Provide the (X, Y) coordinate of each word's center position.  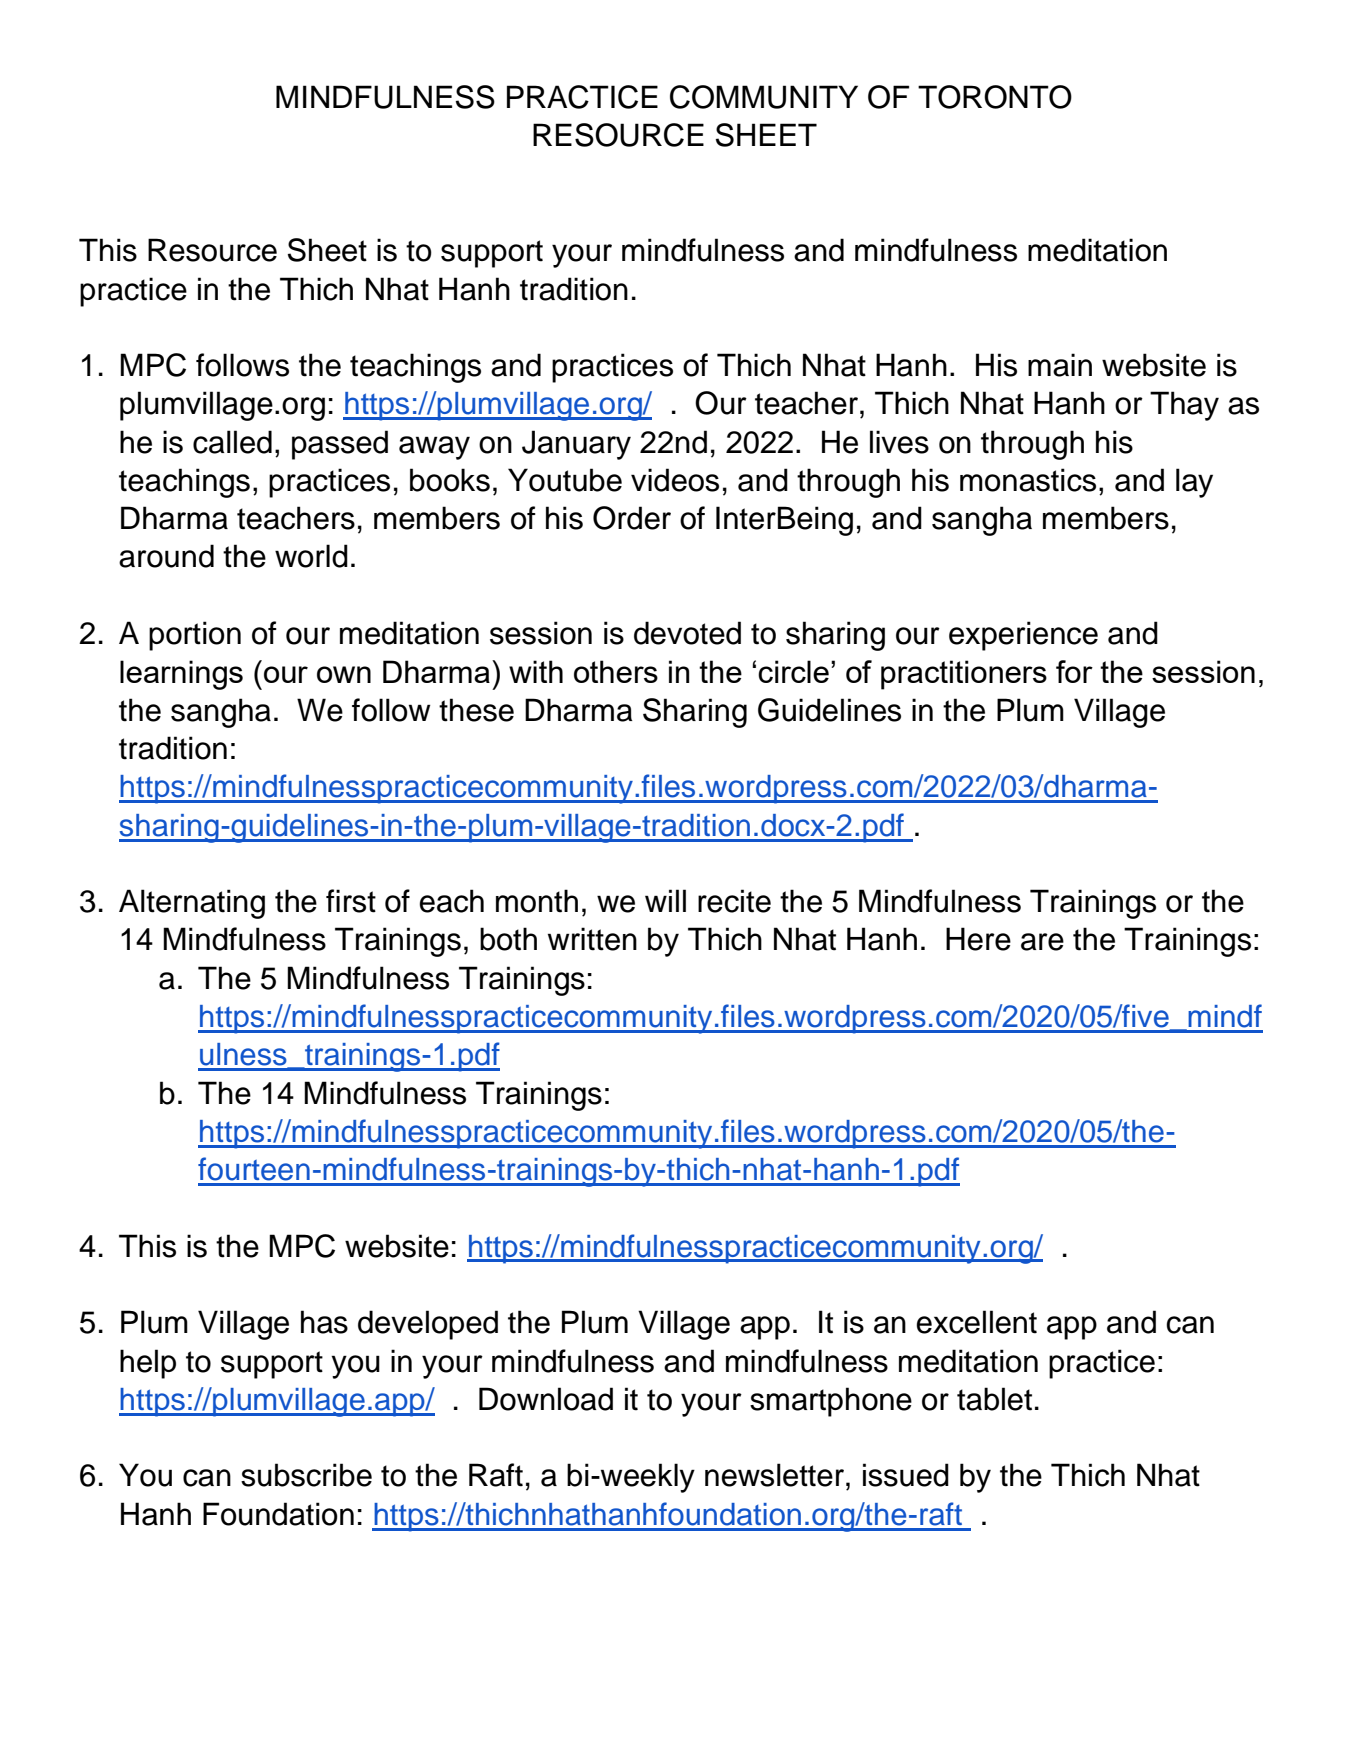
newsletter (776, 1475)
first (351, 901)
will (665, 900)
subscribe (306, 1475)
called (232, 442)
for (1074, 671)
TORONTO (995, 97)
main (1060, 365)
